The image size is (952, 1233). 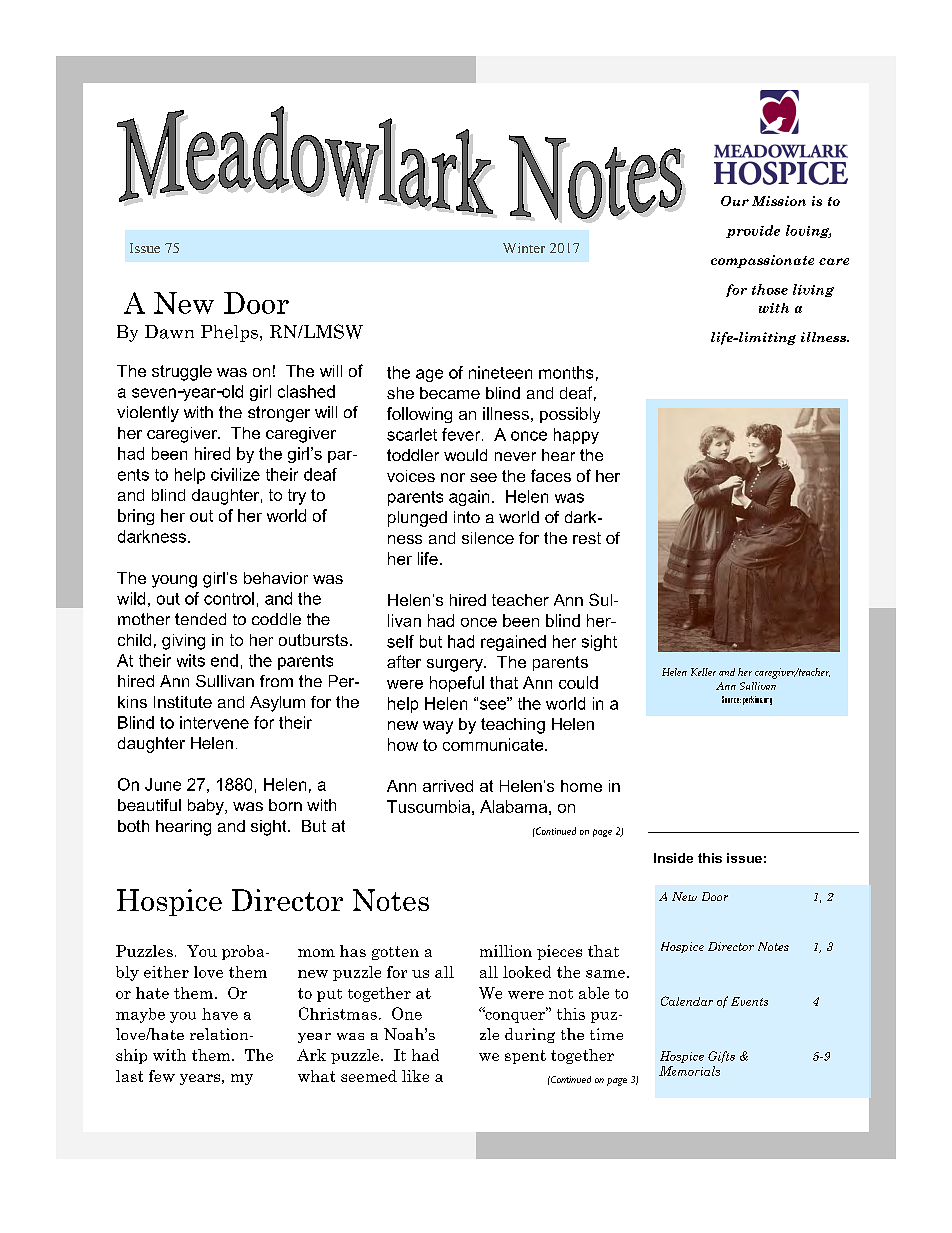 I want to click on baby, so click(x=207, y=807).
